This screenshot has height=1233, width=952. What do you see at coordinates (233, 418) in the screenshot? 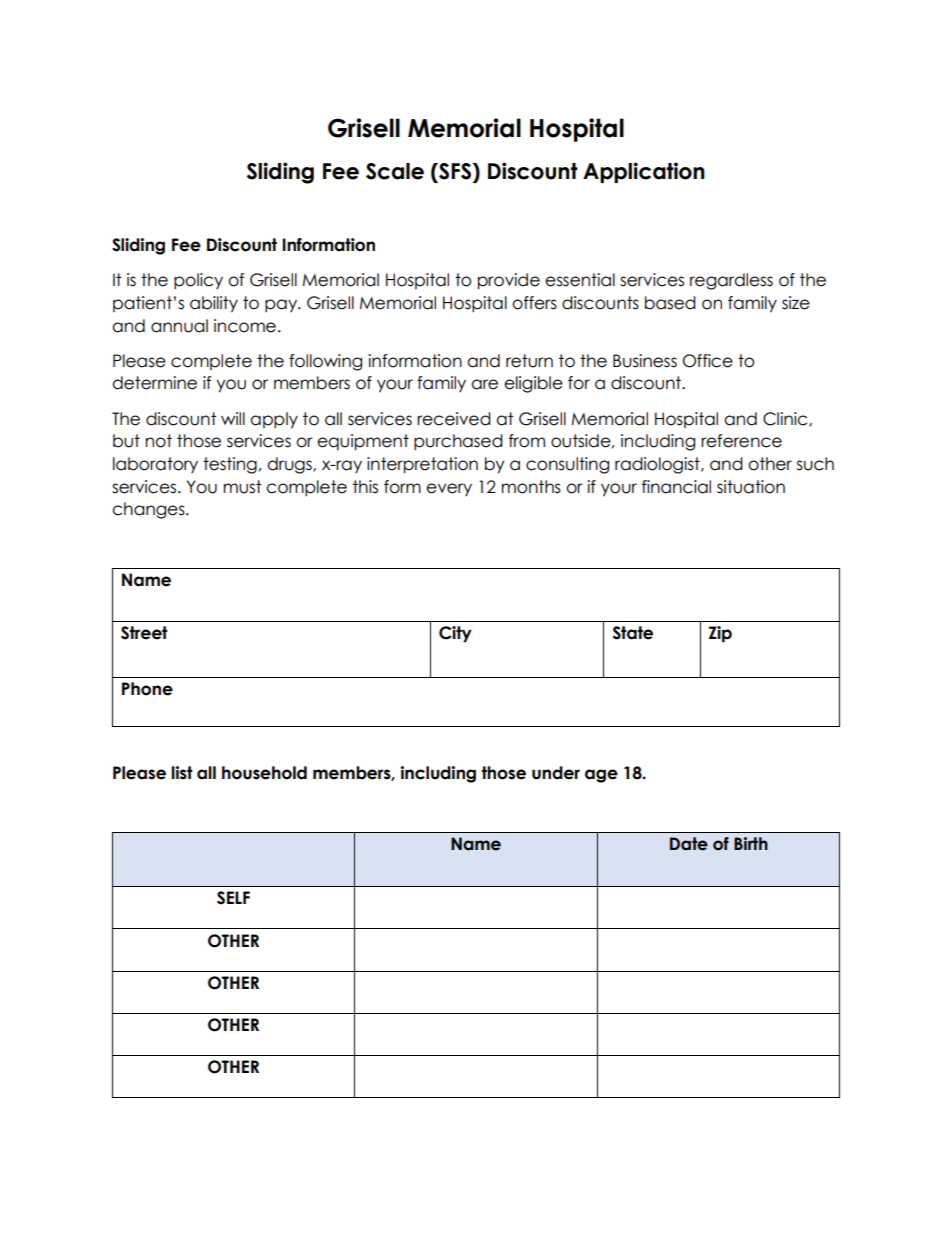
I see `will` at bounding box center [233, 418].
